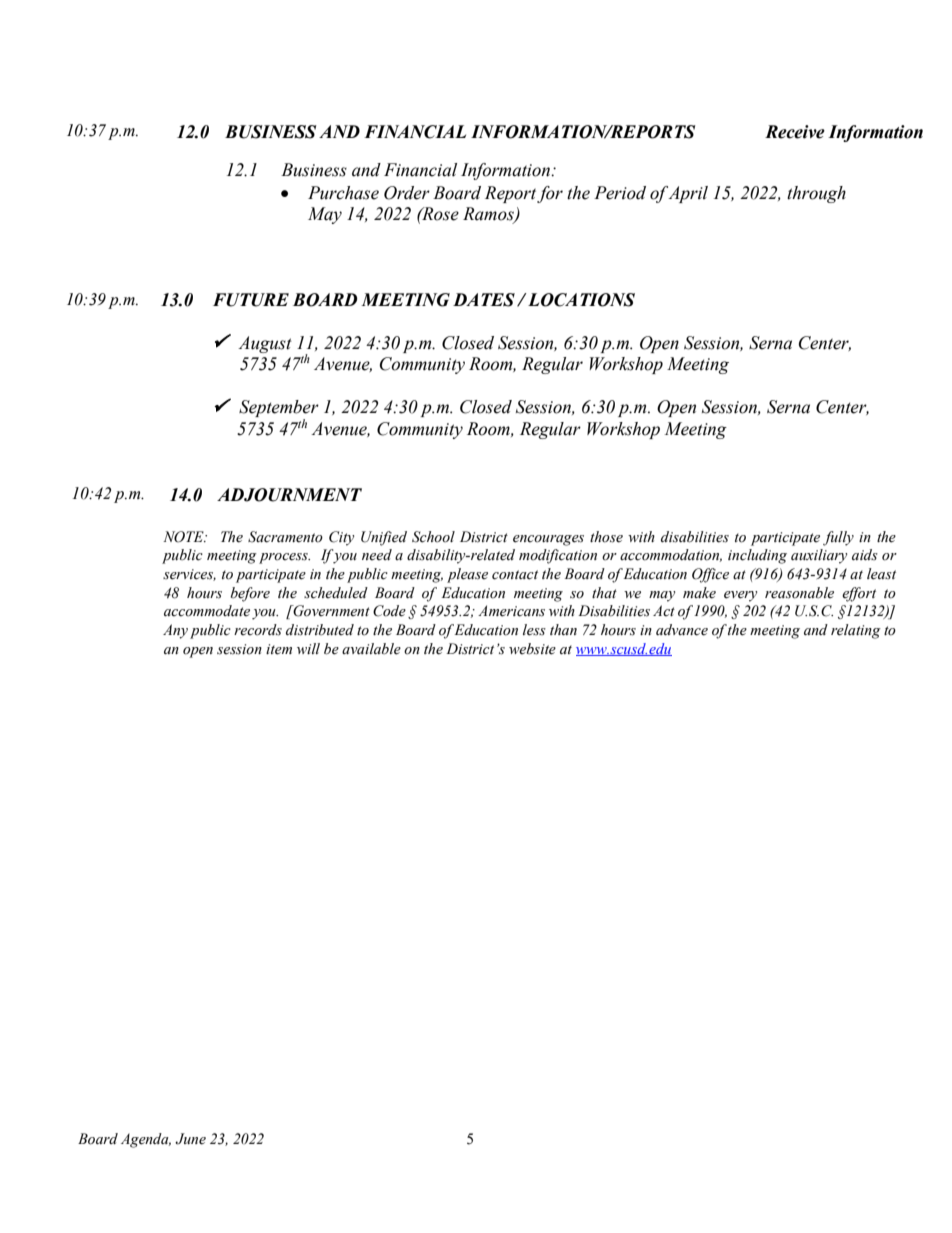  What do you see at coordinates (258, 630) in the screenshot?
I see `records` at bounding box center [258, 630].
